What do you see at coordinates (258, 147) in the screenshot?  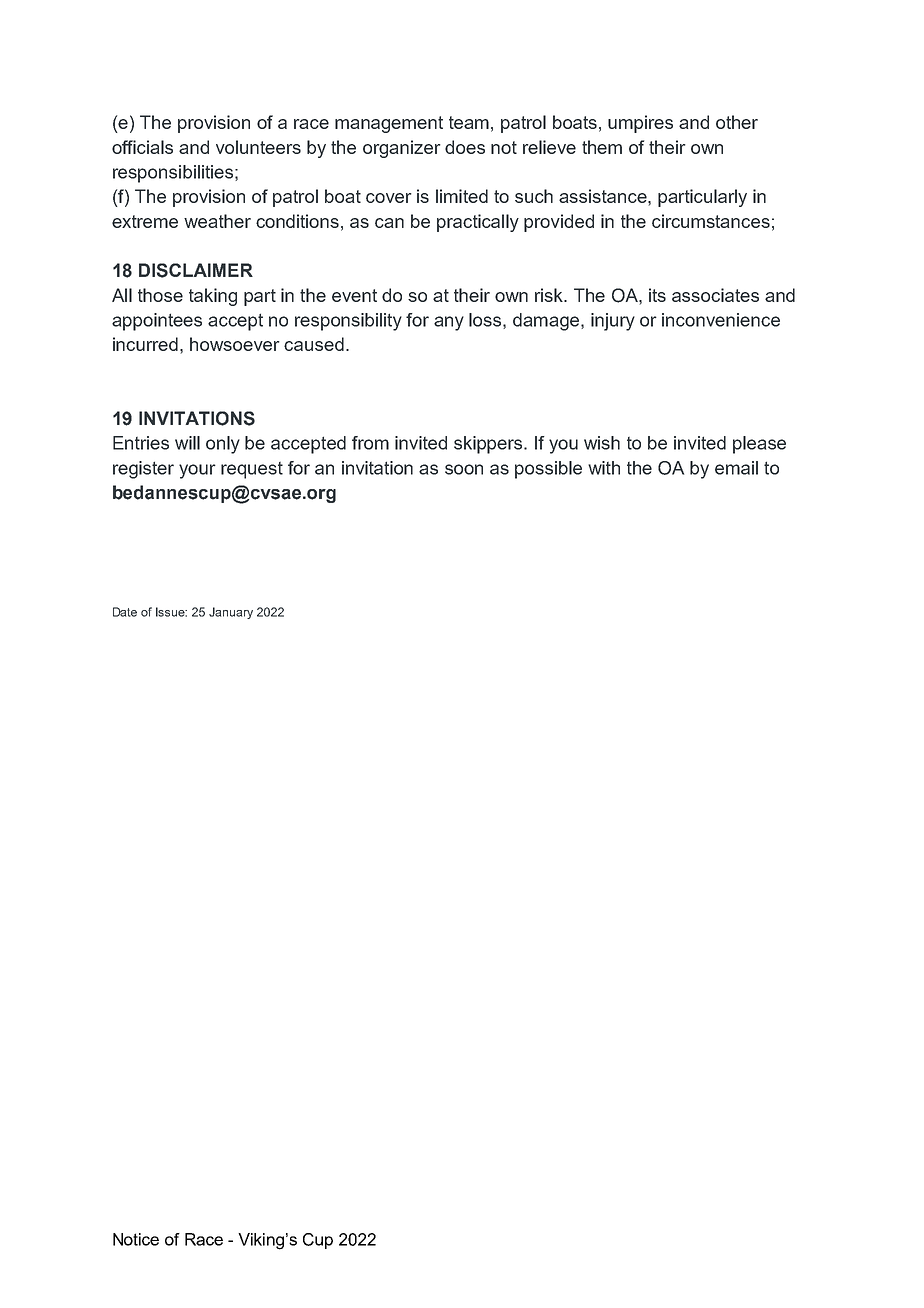 I see `volunteers` at bounding box center [258, 147].
